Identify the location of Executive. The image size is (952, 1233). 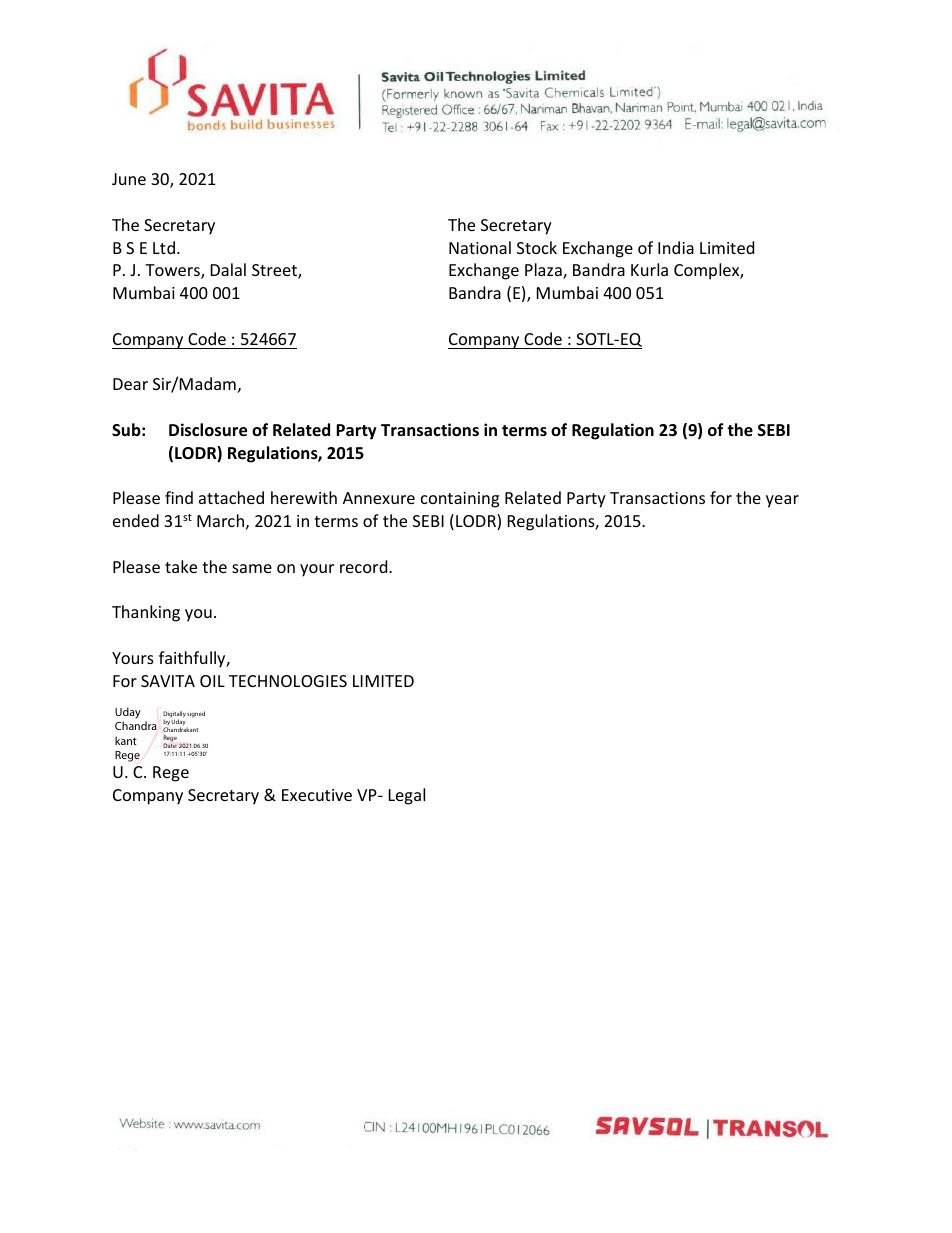
(317, 795).
